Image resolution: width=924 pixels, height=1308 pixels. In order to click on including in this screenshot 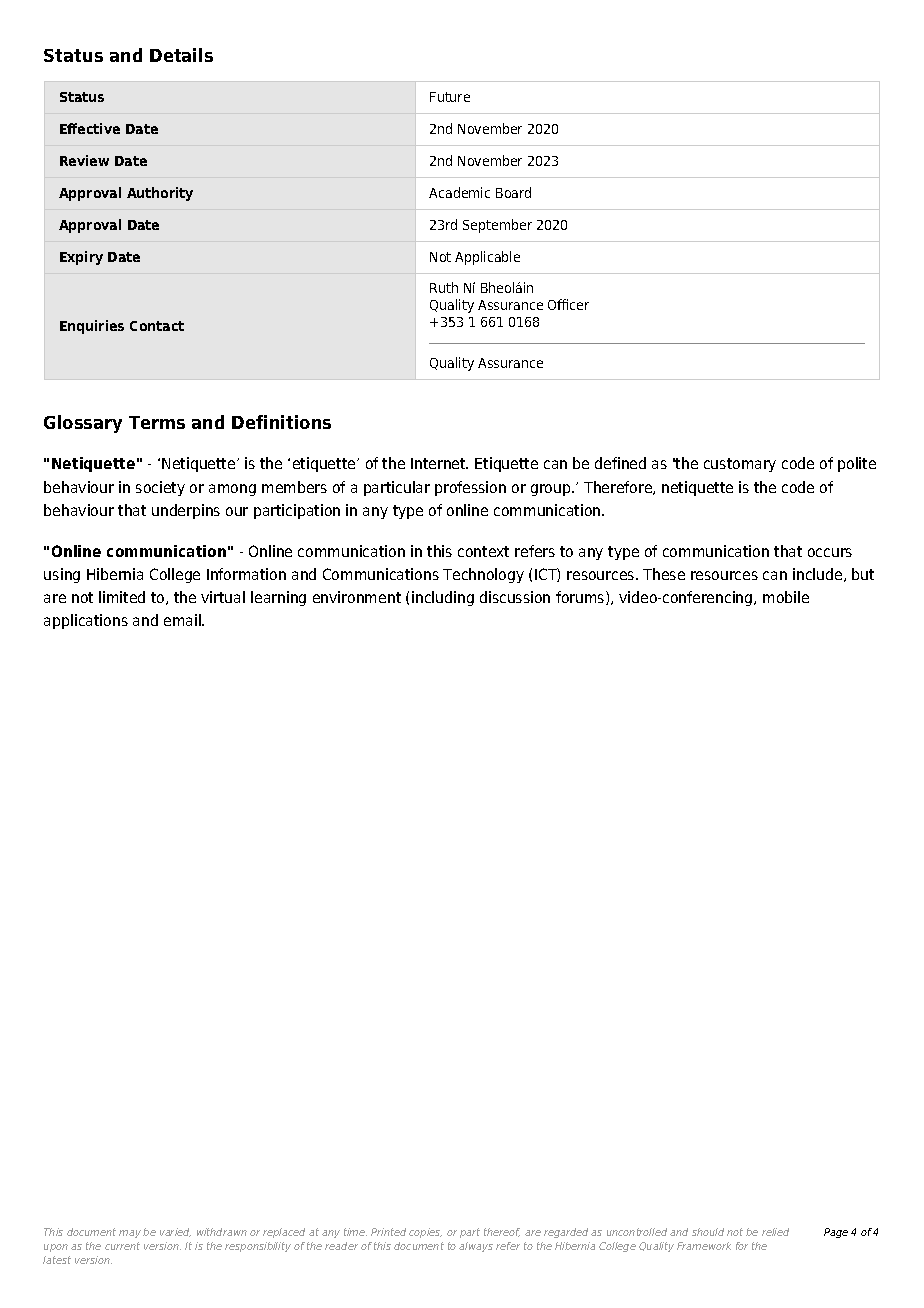, I will do `click(443, 598)`.
